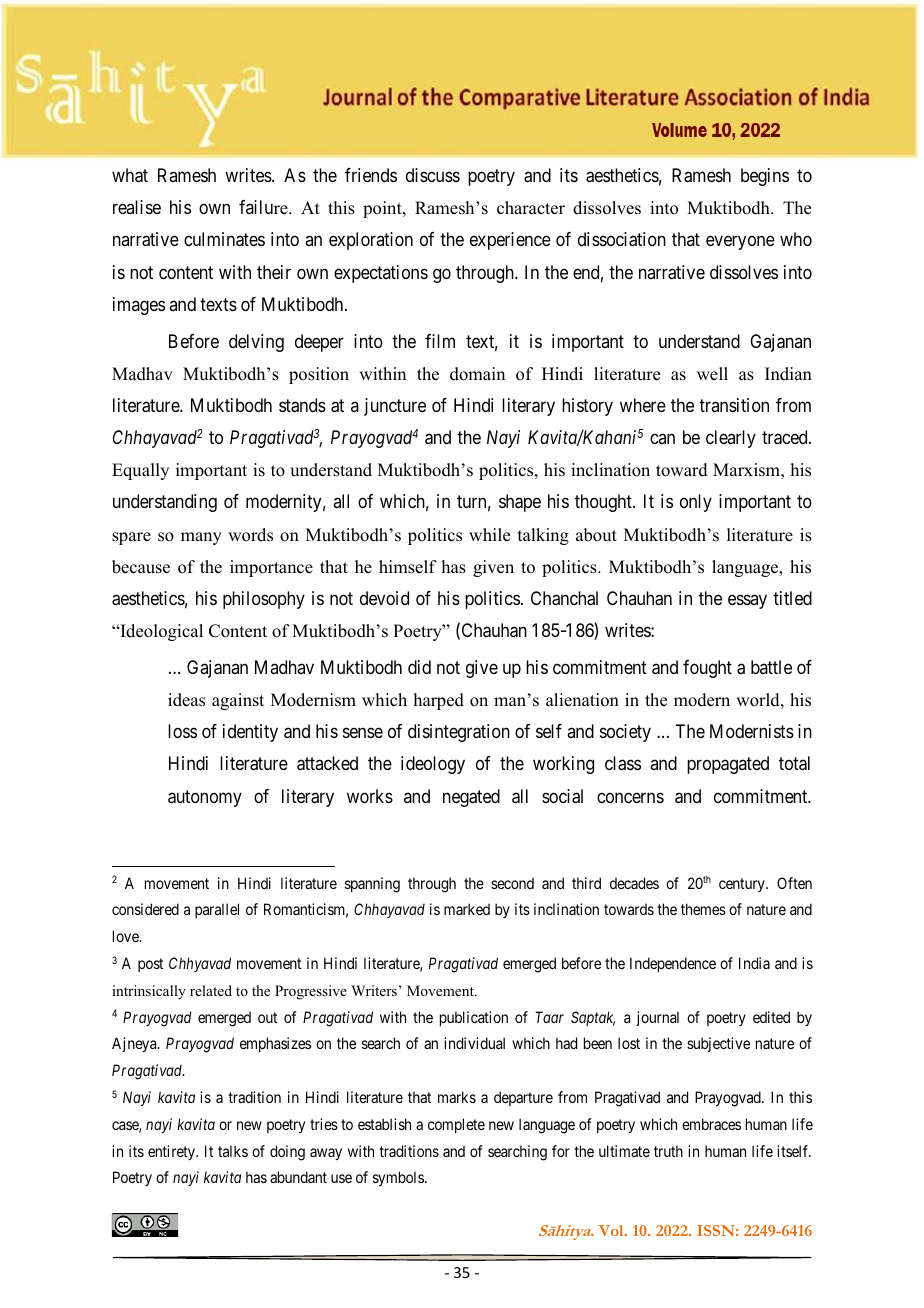  I want to click on parallel, so click(217, 910).
